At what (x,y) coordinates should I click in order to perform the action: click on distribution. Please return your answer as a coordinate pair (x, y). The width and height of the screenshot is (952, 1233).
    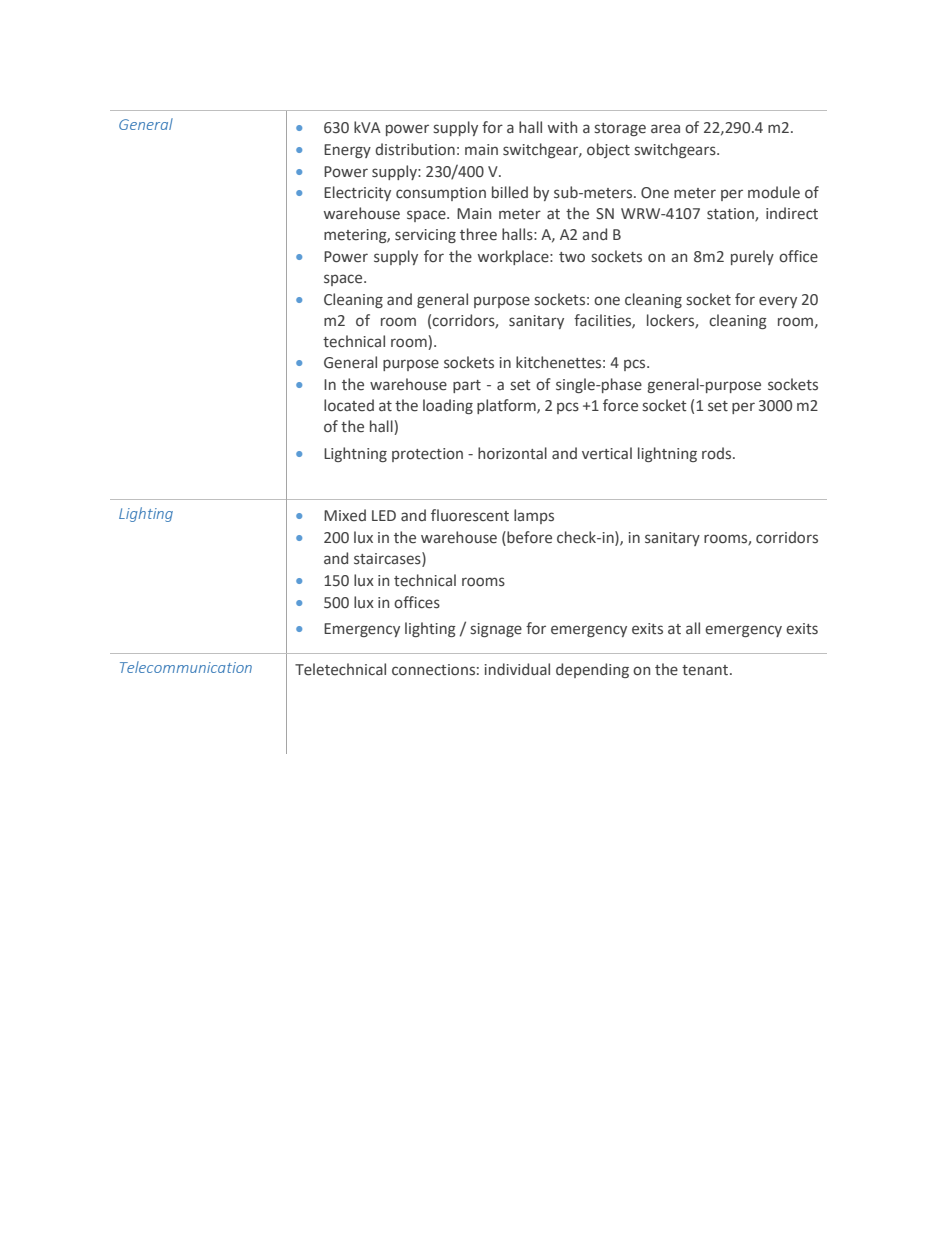
    Looking at the image, I should click on (415, 149).
